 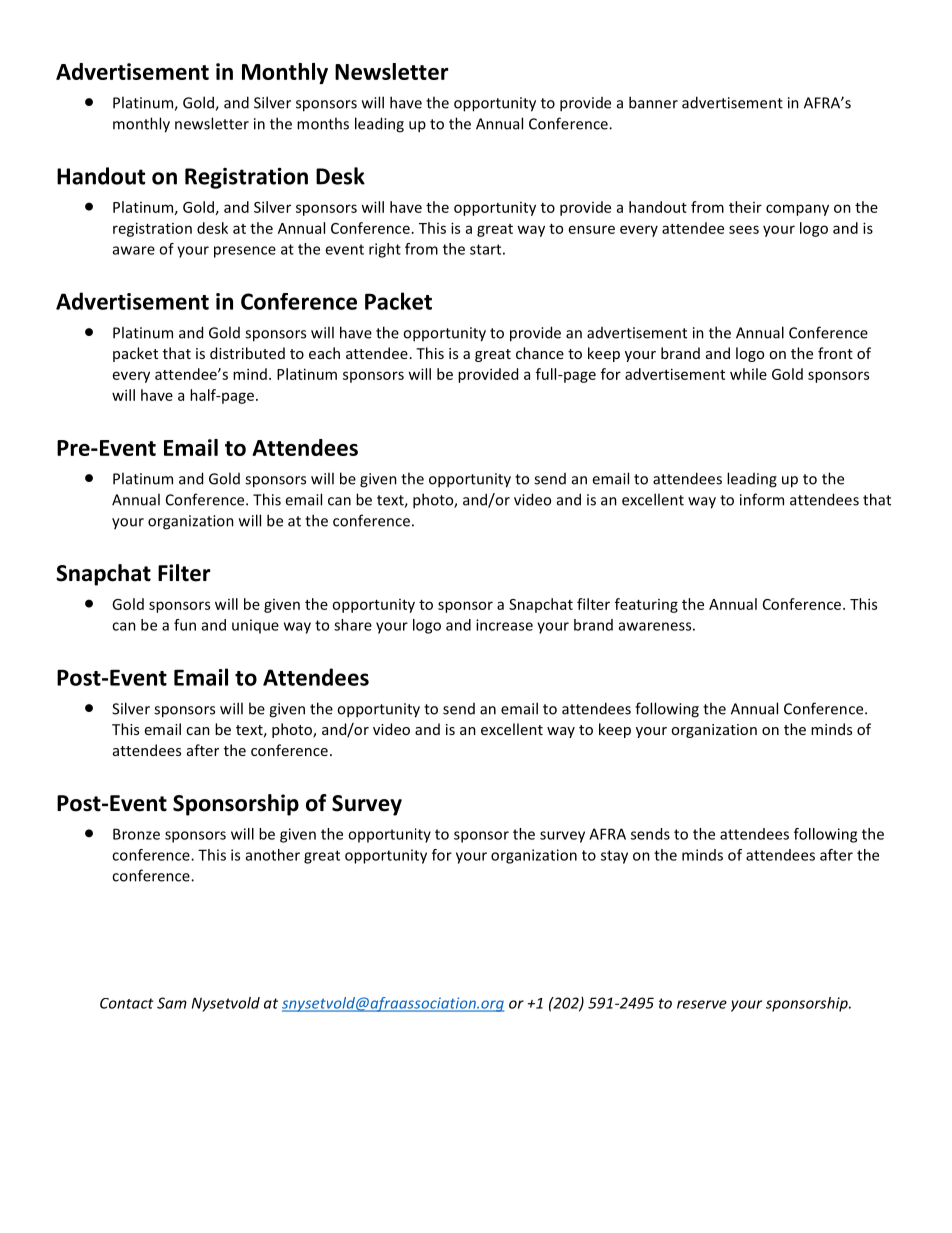 I want to click on while, so click(x=748, y=374).
